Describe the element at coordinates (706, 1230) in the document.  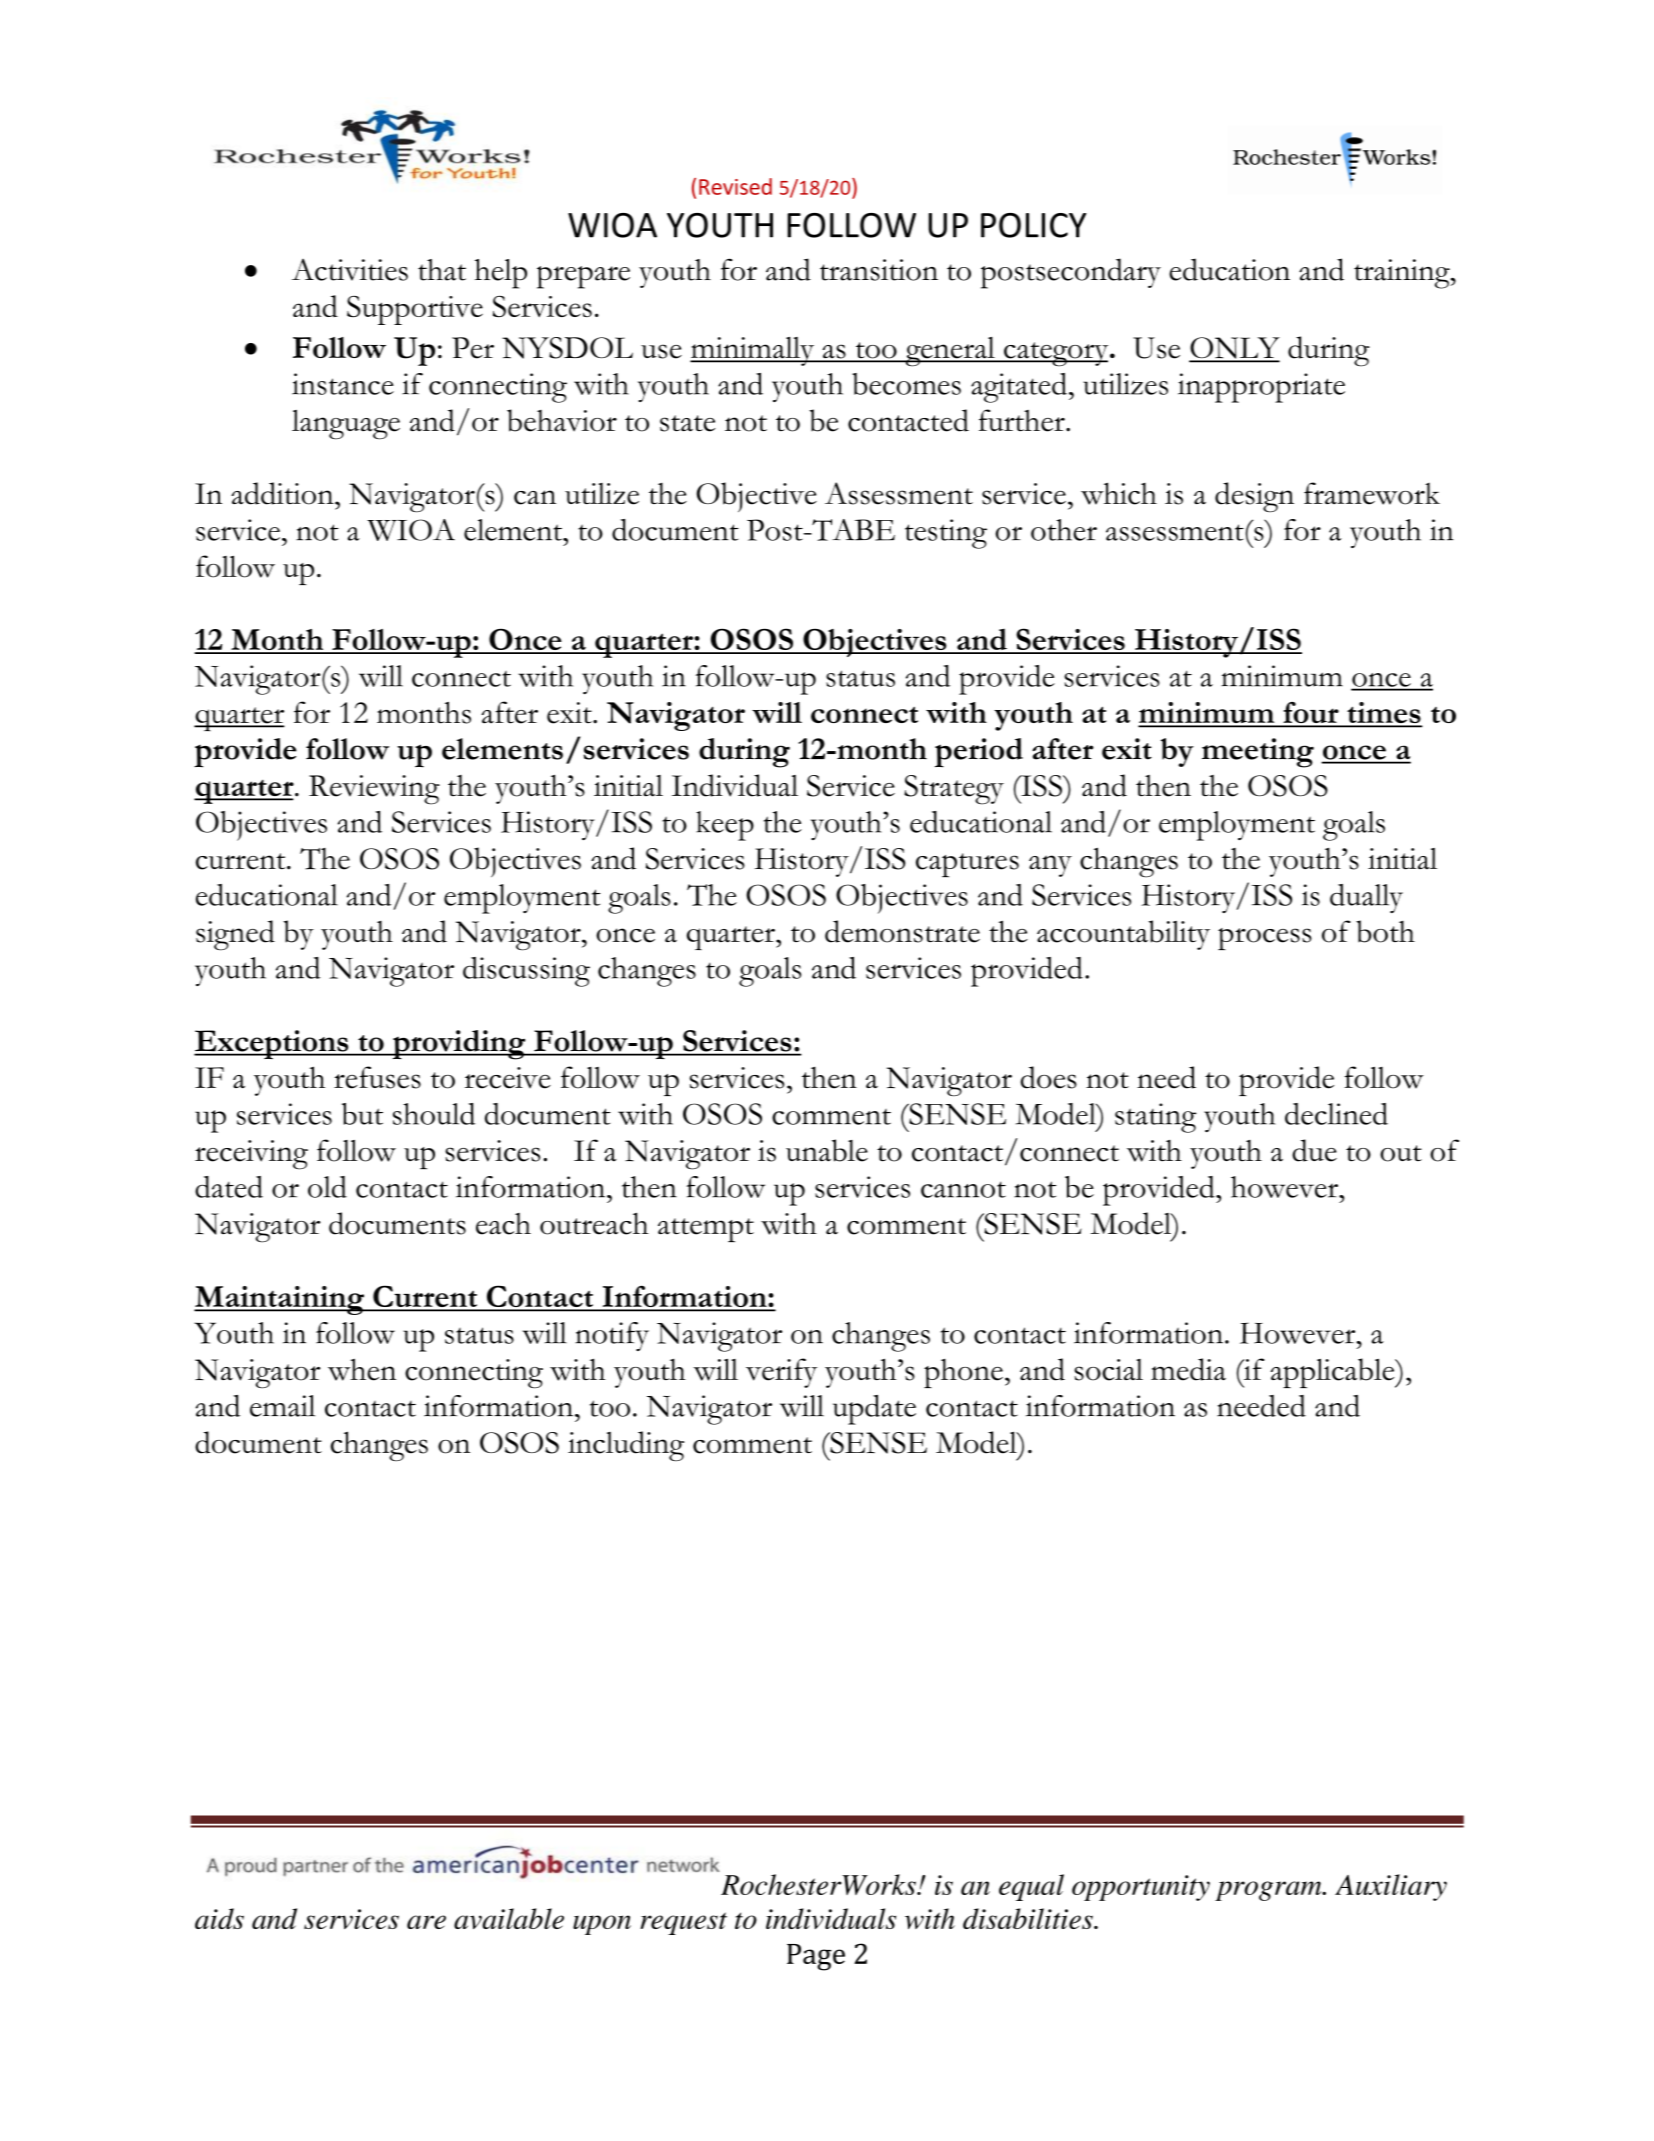
I see `attempt` at that location.
